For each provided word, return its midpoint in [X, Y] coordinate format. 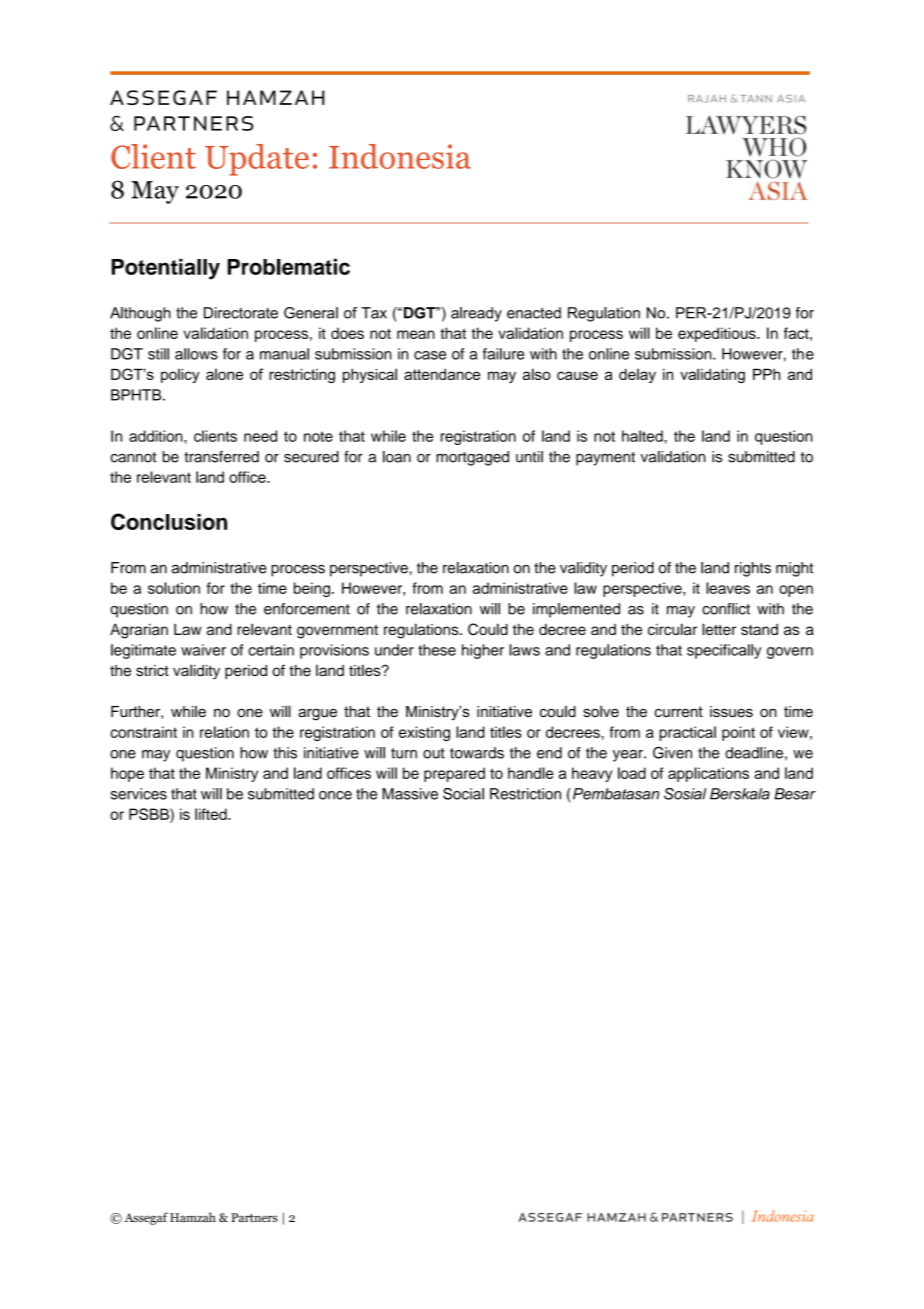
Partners [254, 1217]
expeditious [718, 334]
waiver [203, 650]
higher [483, 651]
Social [463, 794]
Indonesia [400, 156]
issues [731, 711]
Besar [795, 794]
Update [257, 160]
